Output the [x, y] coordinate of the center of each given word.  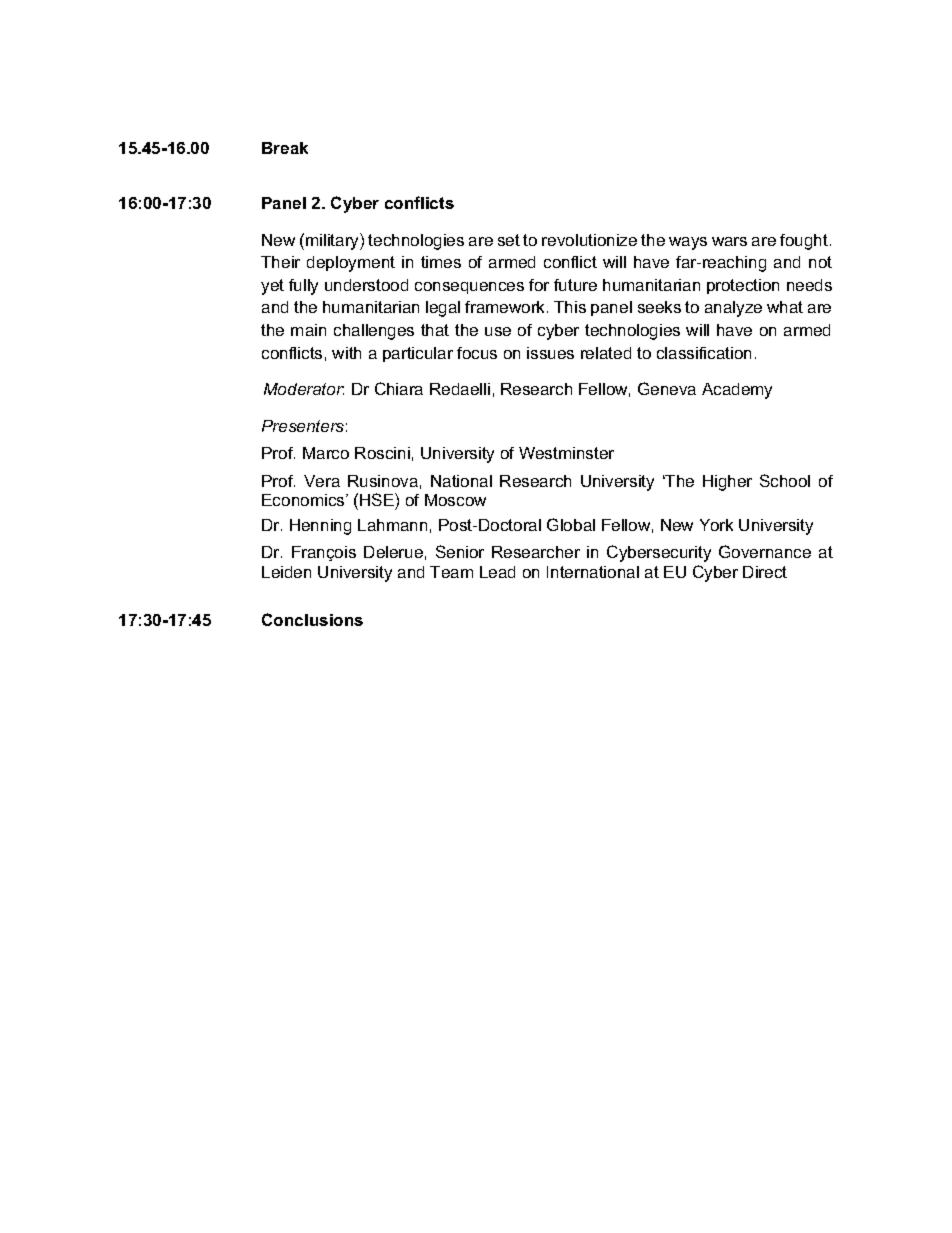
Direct [765, 572]
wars [729, 241]
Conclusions [312, 619]
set [509, 240]
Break [285, 148]
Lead [497, 572]
